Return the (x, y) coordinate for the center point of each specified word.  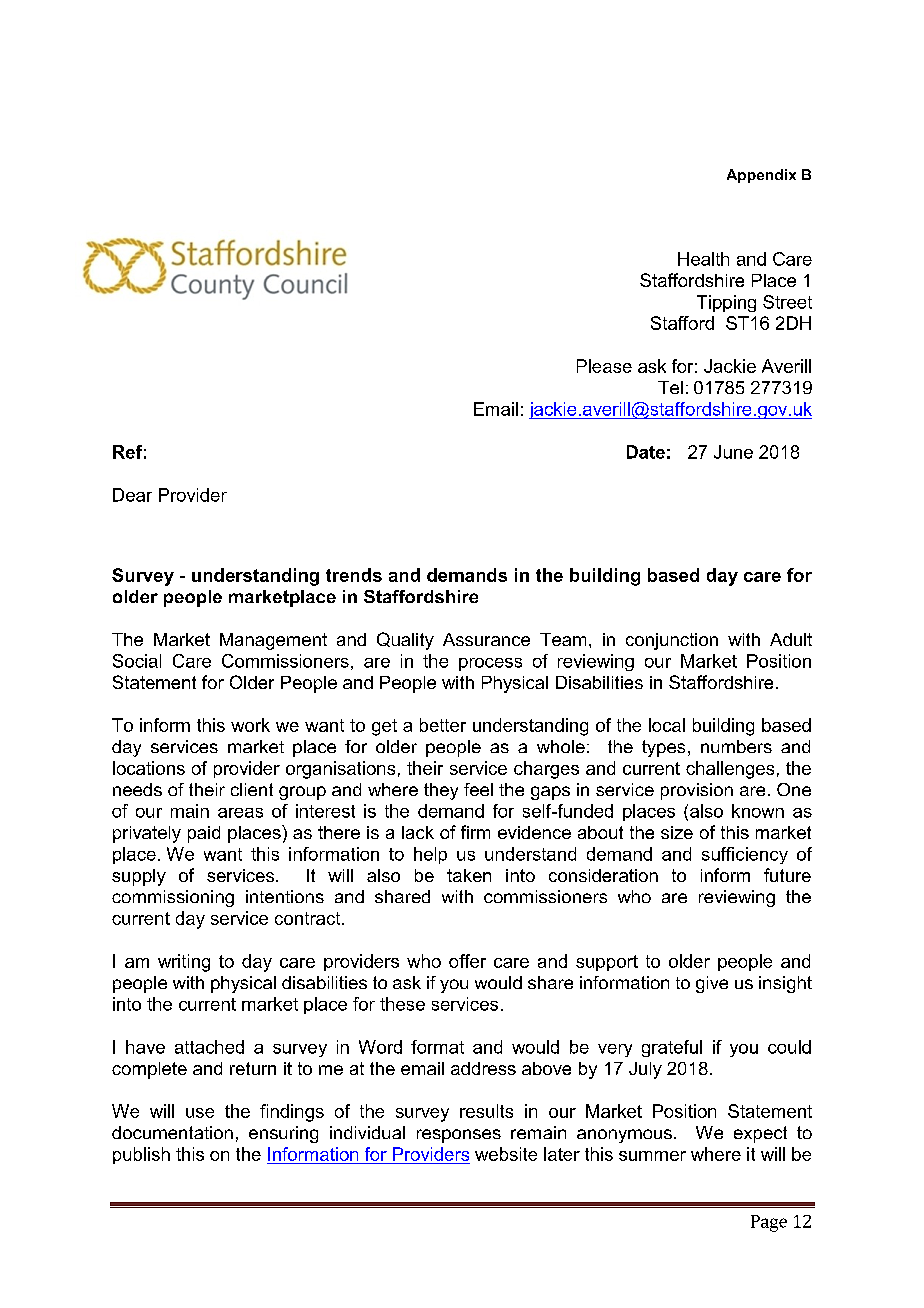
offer (467, 961)
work (250, 725)
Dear (132, 495)
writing (184, 963)
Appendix (761, 176)
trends (354, 575)
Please (604, 366)
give (712, 984)
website (506, 1154)
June (733, 452)
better (443, 725)
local (667, 725)
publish (141, 1155)
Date (646, 452)
